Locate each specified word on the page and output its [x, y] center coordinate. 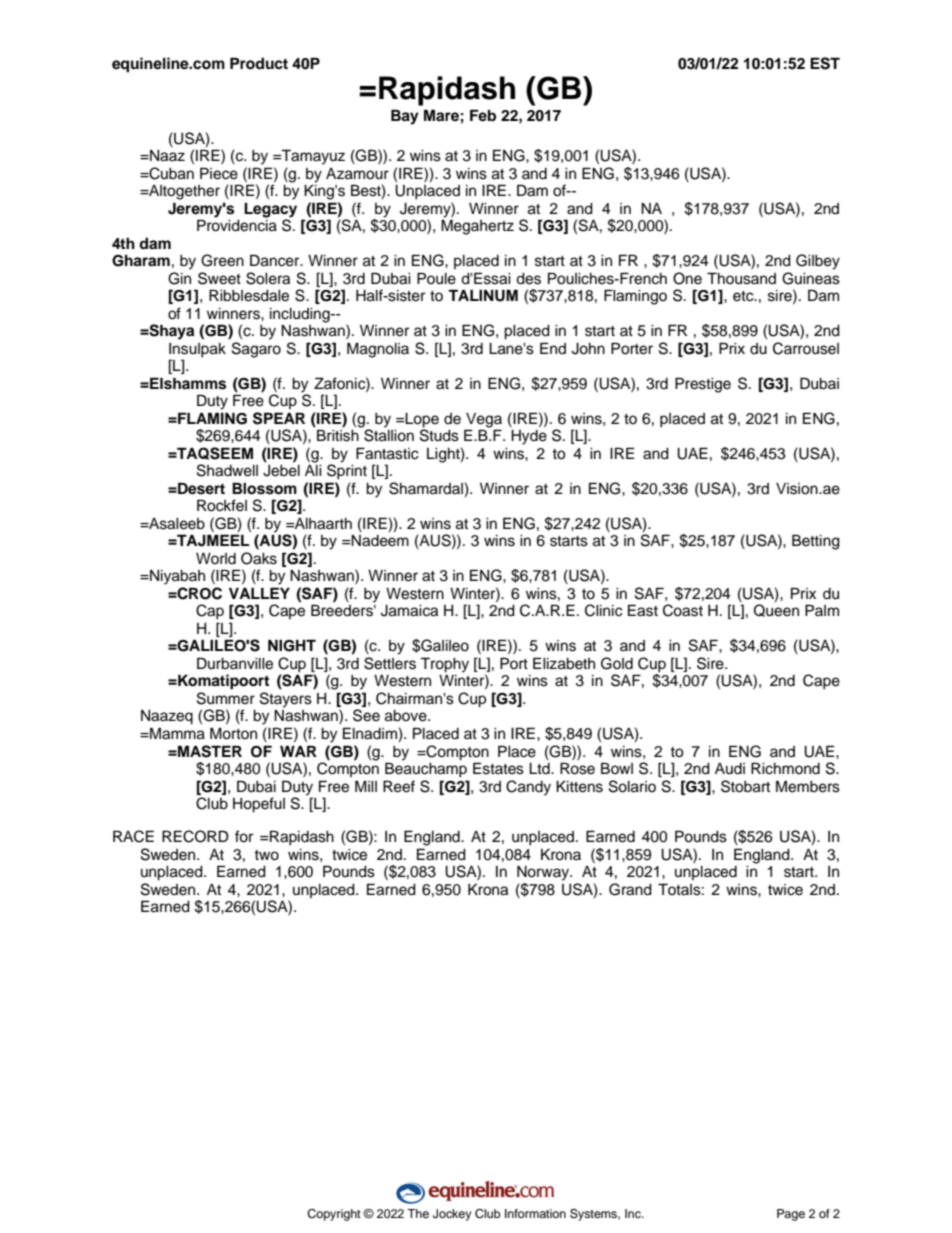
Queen [776, 610]
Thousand [741, 278]
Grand [630, 889]
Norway [544, 873]
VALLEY [259, 593]
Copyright [334, 1215]
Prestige [703, 385]
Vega [483, 421]
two [266, 855]
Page [791, 1215]
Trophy [444, 665]
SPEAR [279, 418]
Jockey [452, 1215]
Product [259, 63]
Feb [483, 115]
